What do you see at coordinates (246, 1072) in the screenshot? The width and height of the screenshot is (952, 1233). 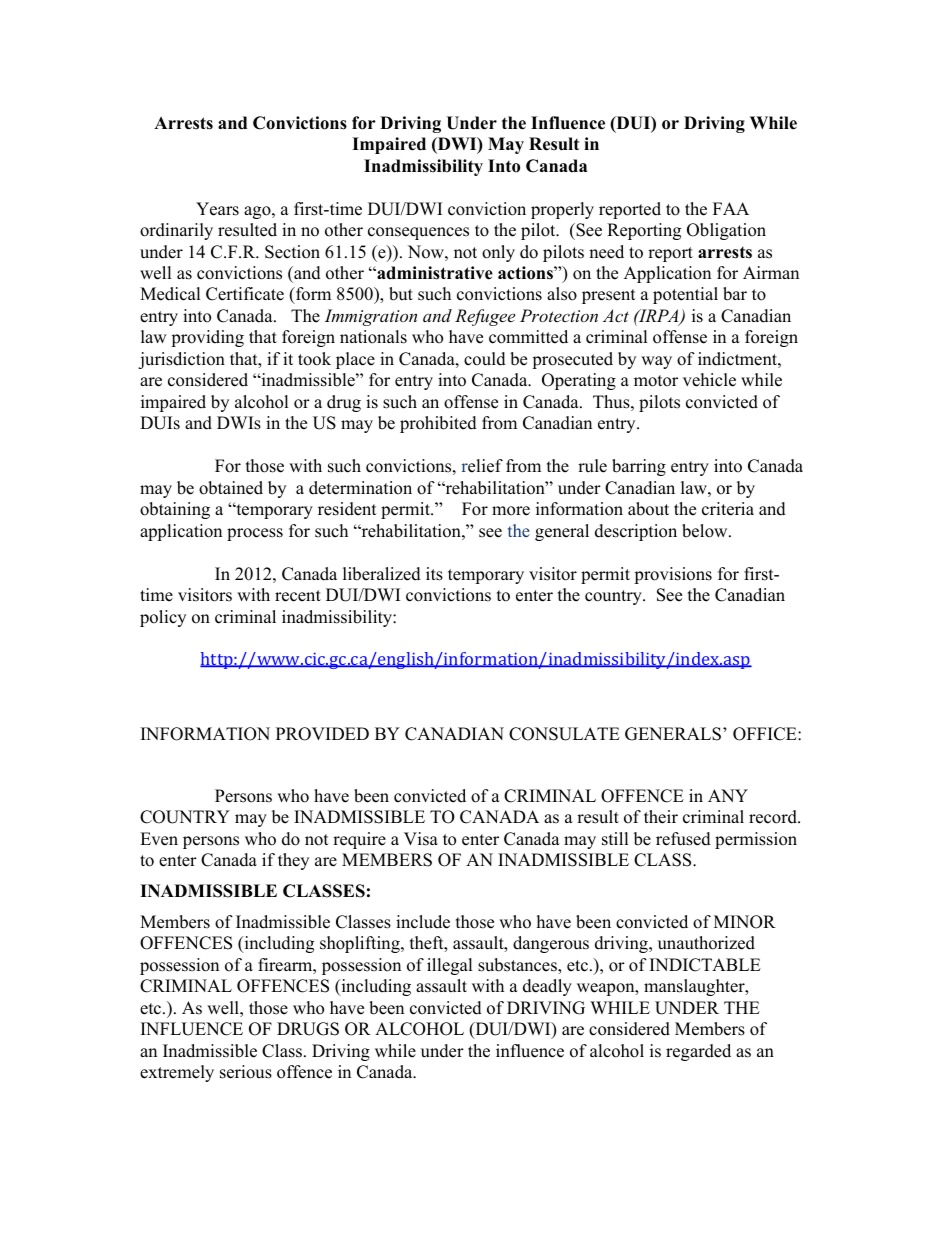 I see `serious` at bounding box center [246, 1072].
